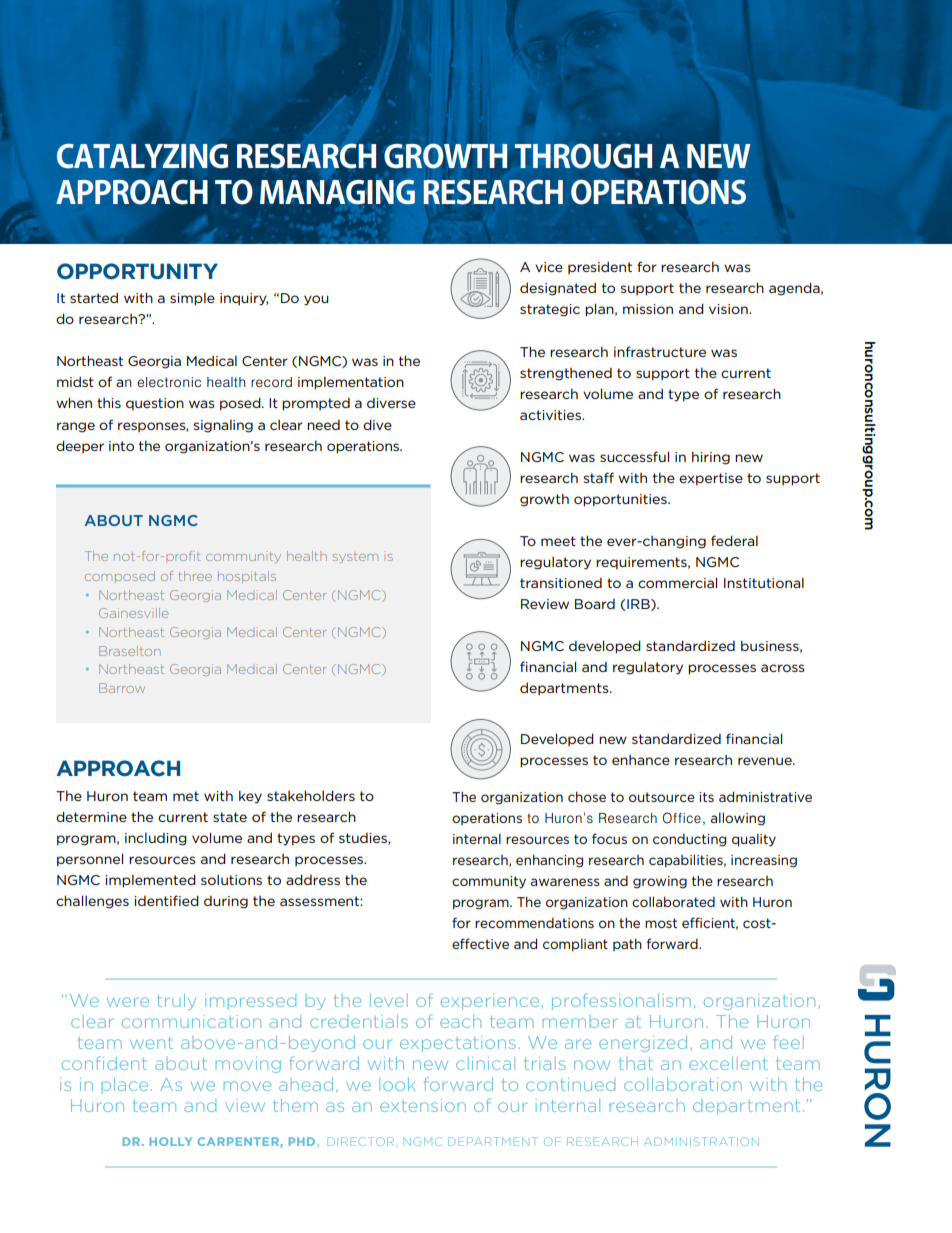 The image size is (952, 1233). Describe the element at coordinates (583, 156) in the document. I see `THROUGH` at that location.
